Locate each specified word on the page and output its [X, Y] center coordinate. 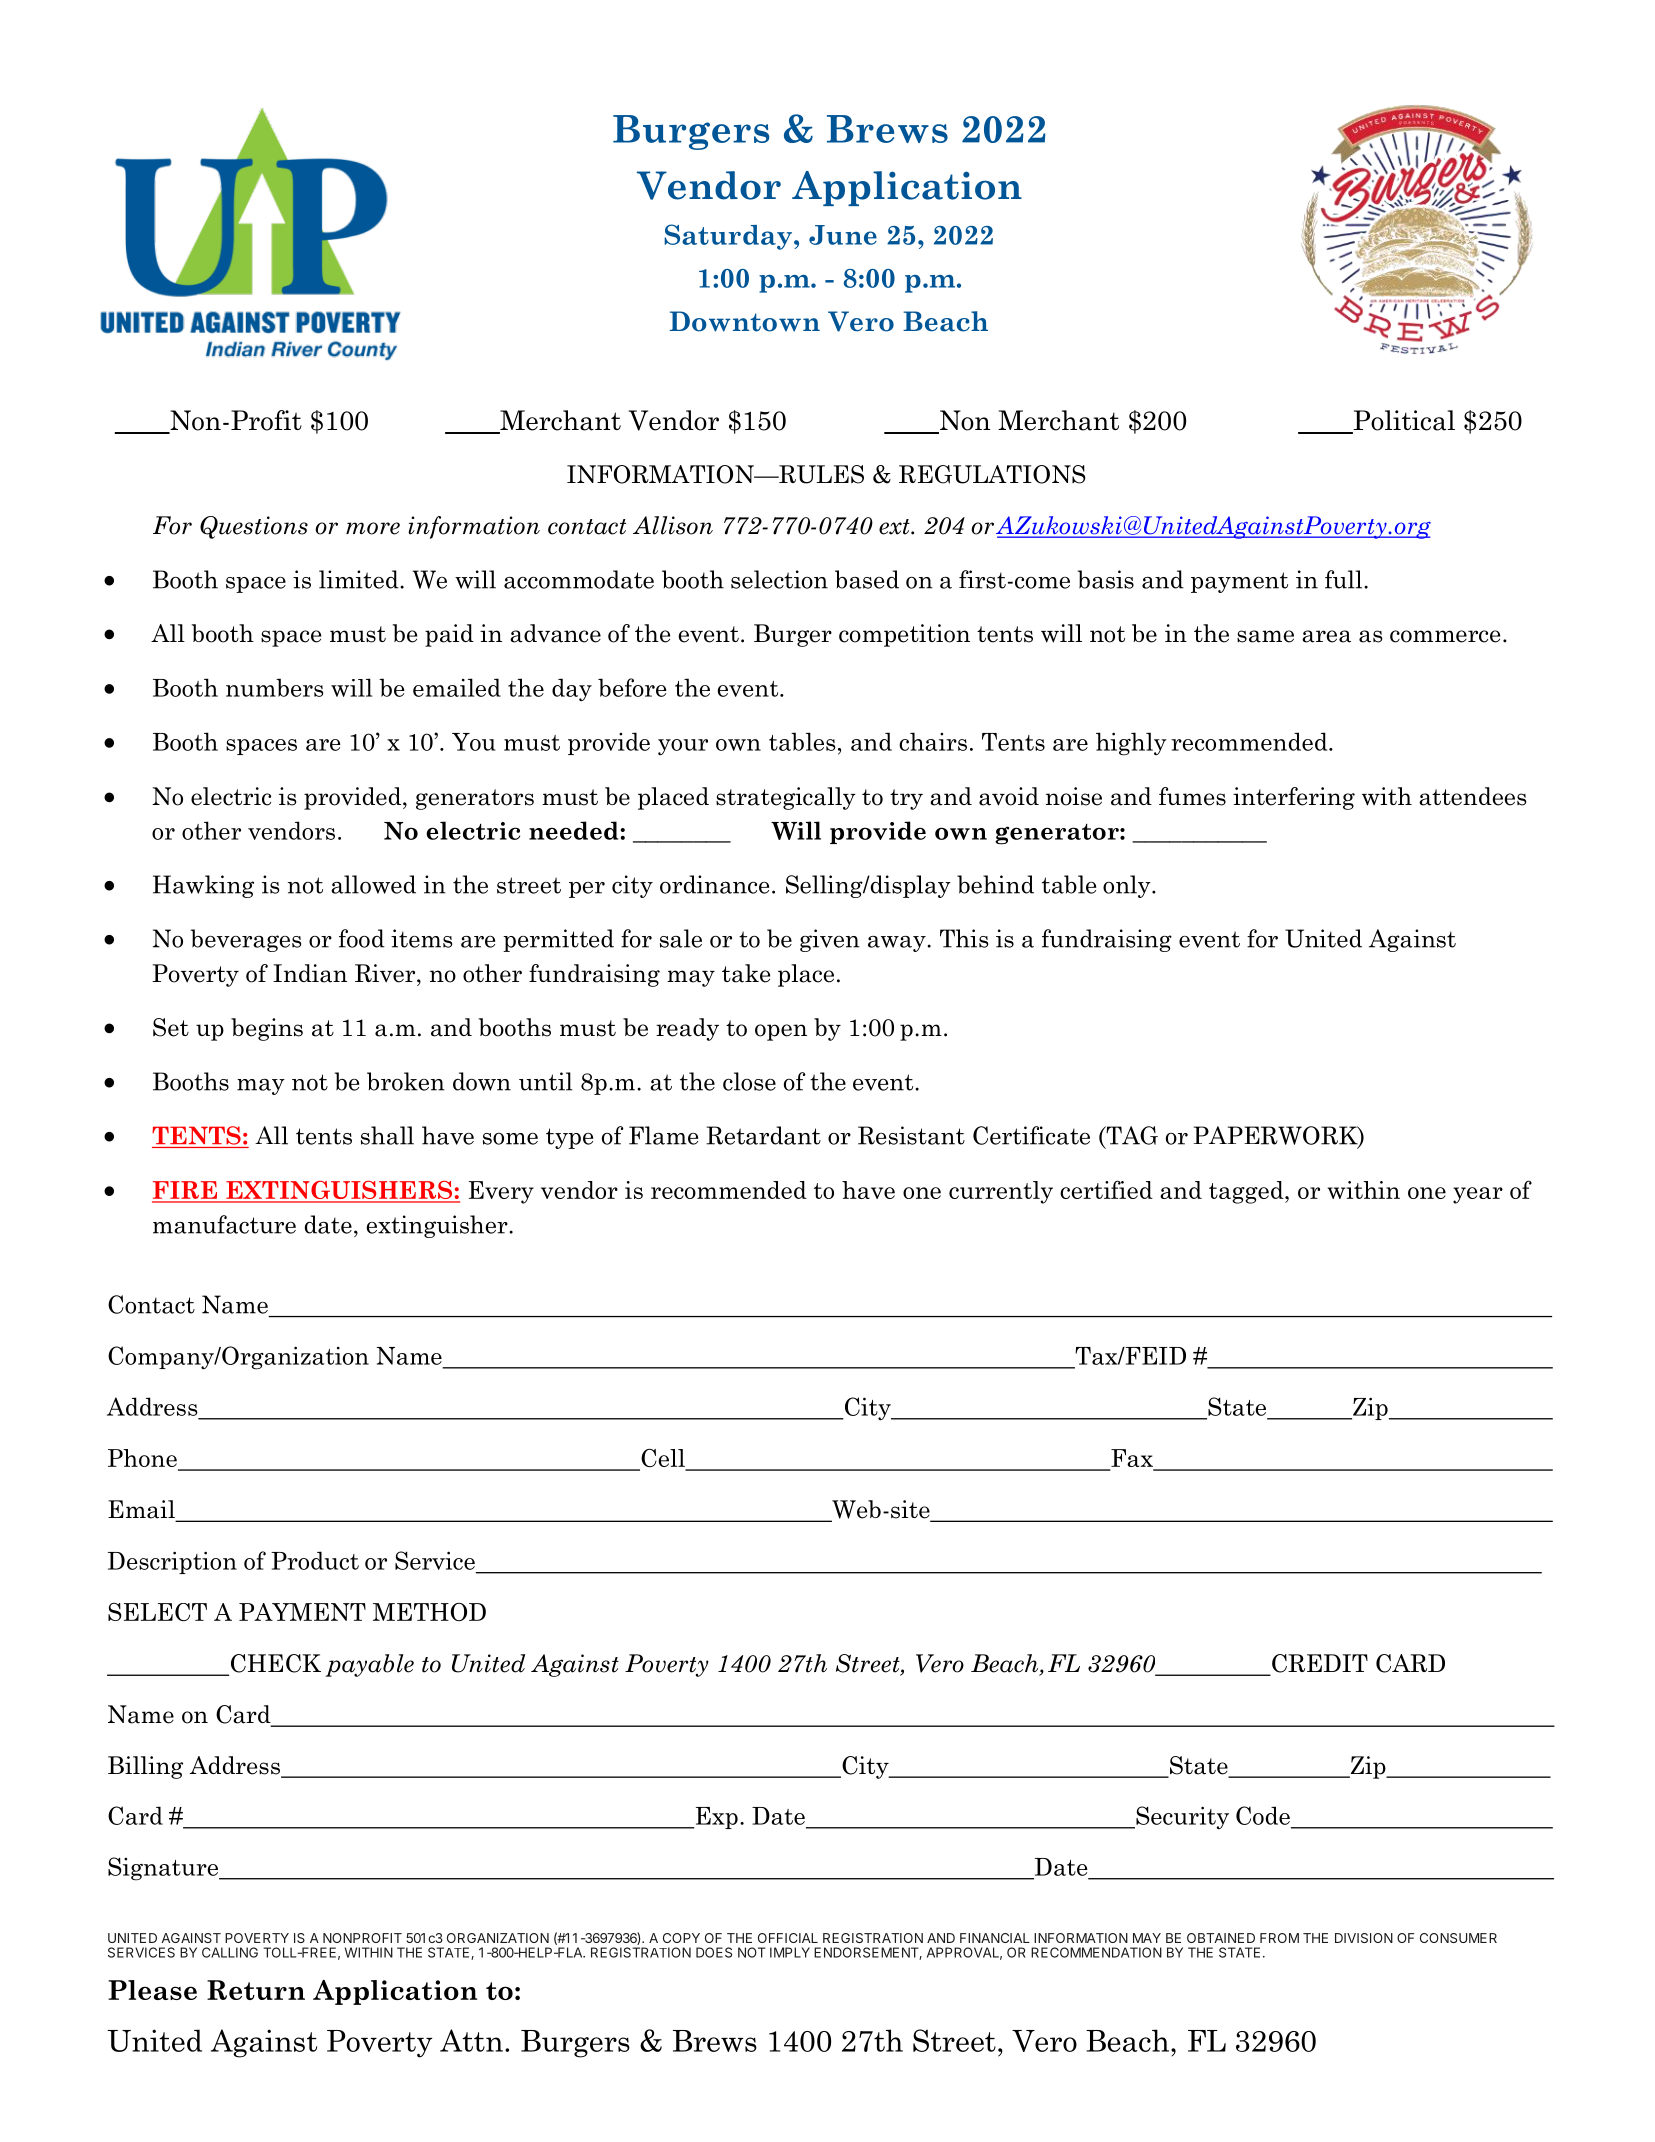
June [843, 235]
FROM [1279, 1938]
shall [387, 1135]
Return [256, 1990]
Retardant [763, 1135]
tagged [1247, 1192]
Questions [254, 527]
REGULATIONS [992, 474]
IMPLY [790, 1952]
